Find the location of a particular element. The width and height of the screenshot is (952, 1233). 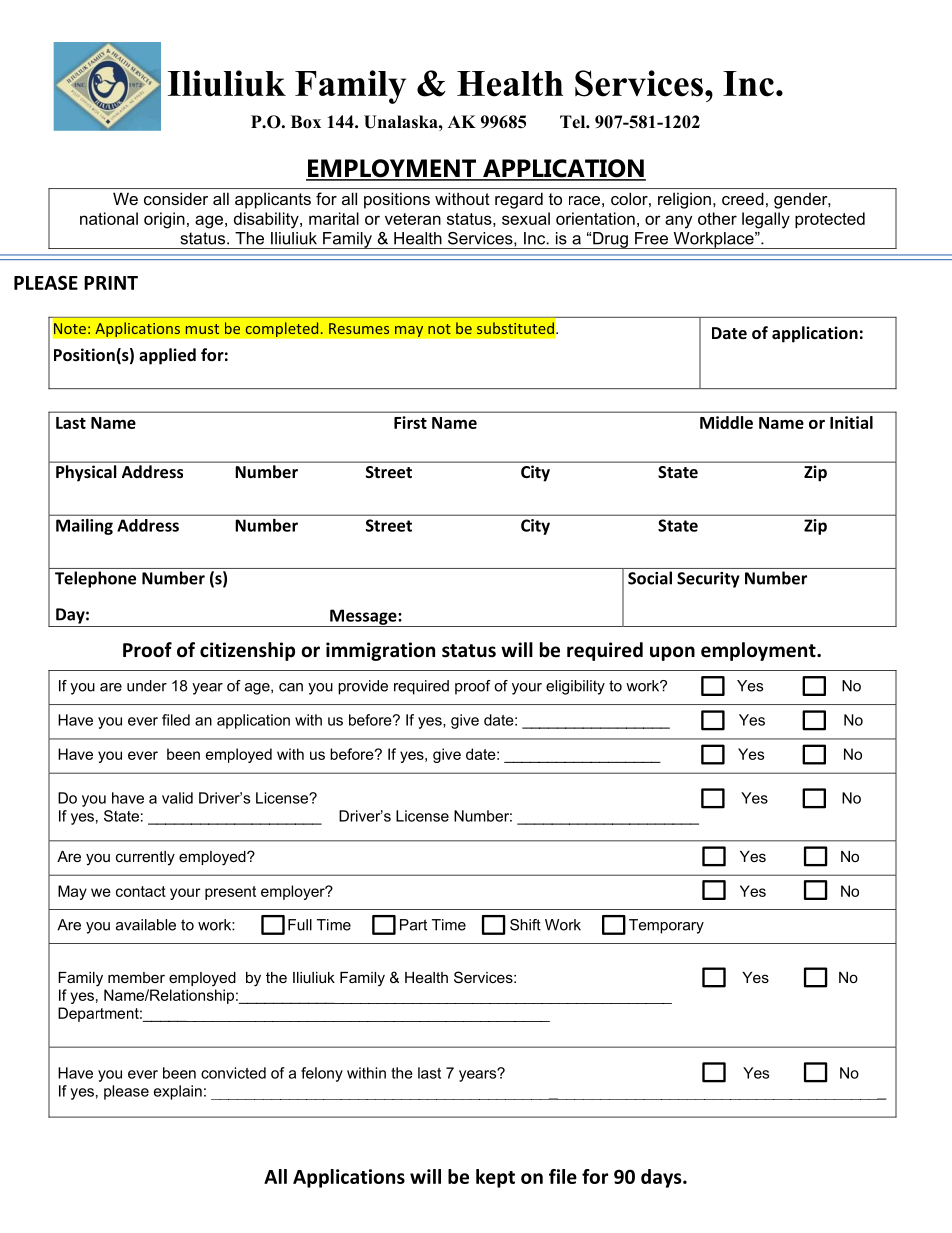

applied is located at coordinates (167, 356).
